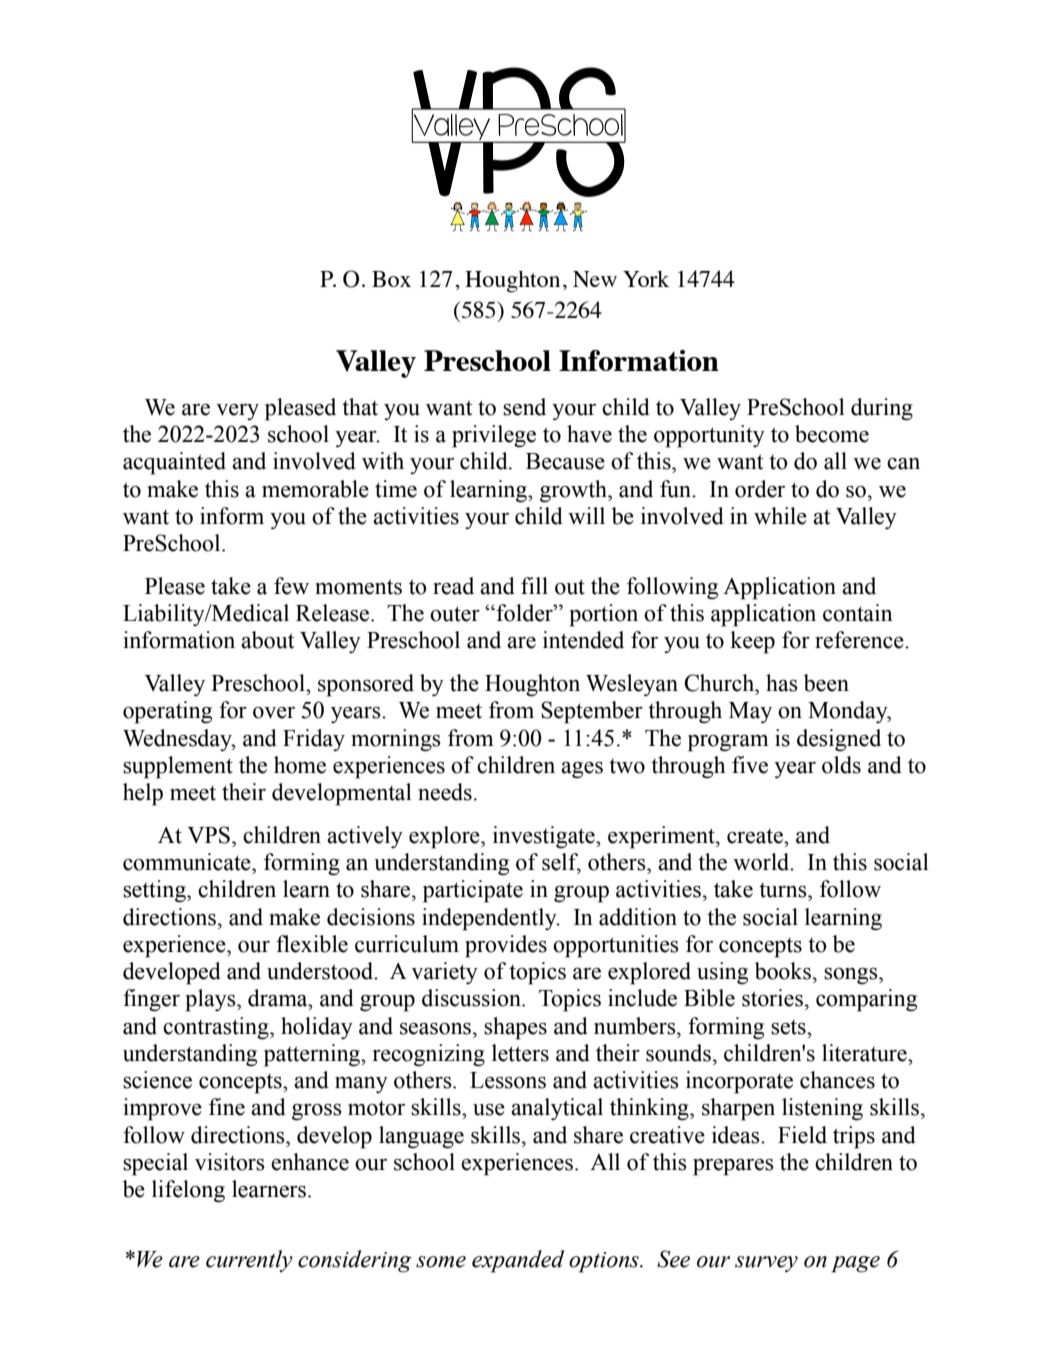  What do you see at coordinates (249, 1261) in the screenshot?
I see `currently` at bounding box center [249, 1261].
